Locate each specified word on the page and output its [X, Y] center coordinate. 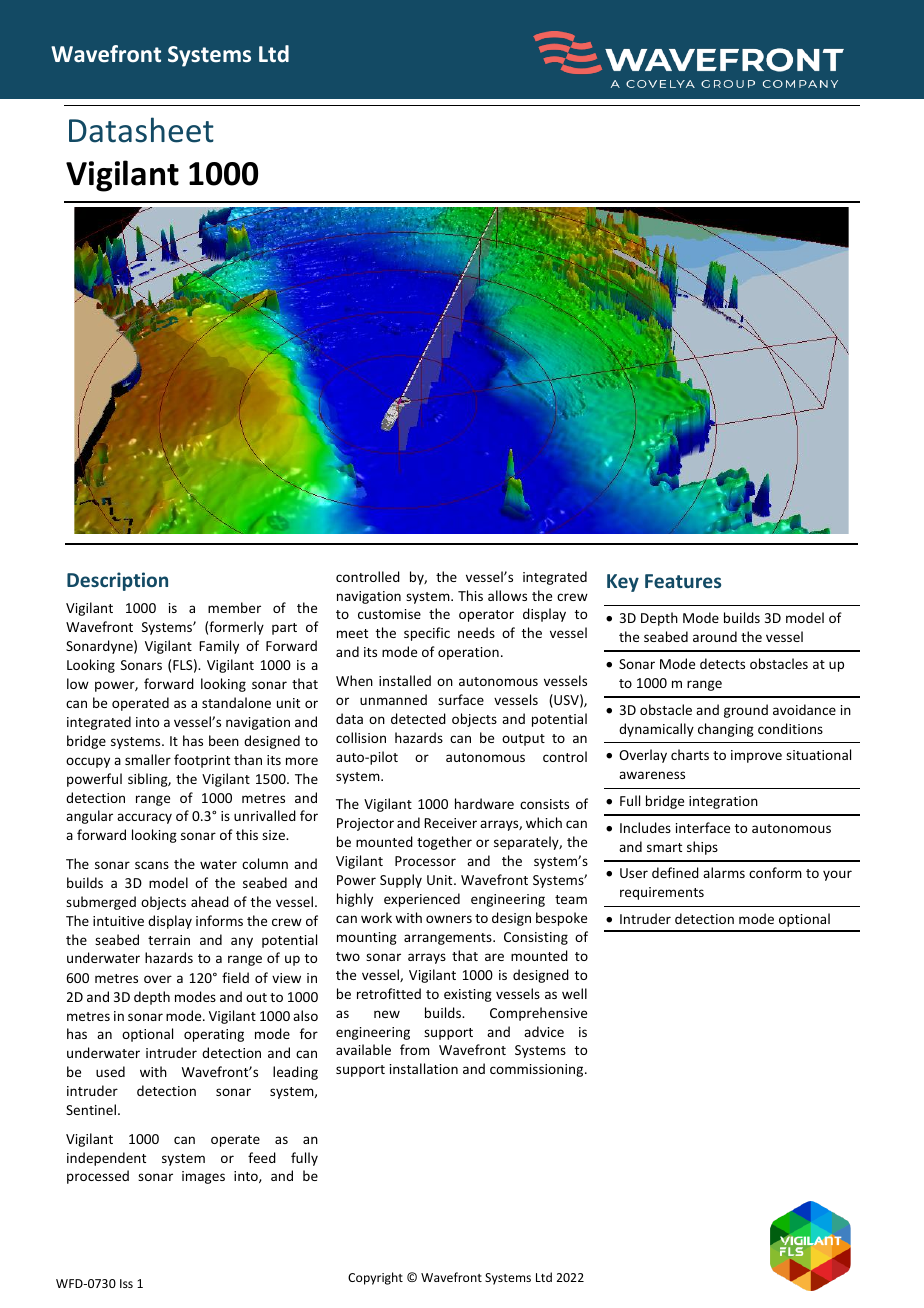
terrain [169, 940]
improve [756, 756]
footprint [202, 761]
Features [683, 581]
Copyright [375, 1278]
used [110, 1071]
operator [486, 616]
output [523, 740]
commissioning [538, 1070]
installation [424, 1068]
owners [449, 919]
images [203, 1177]
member [234, 607]
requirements [662, 893]
